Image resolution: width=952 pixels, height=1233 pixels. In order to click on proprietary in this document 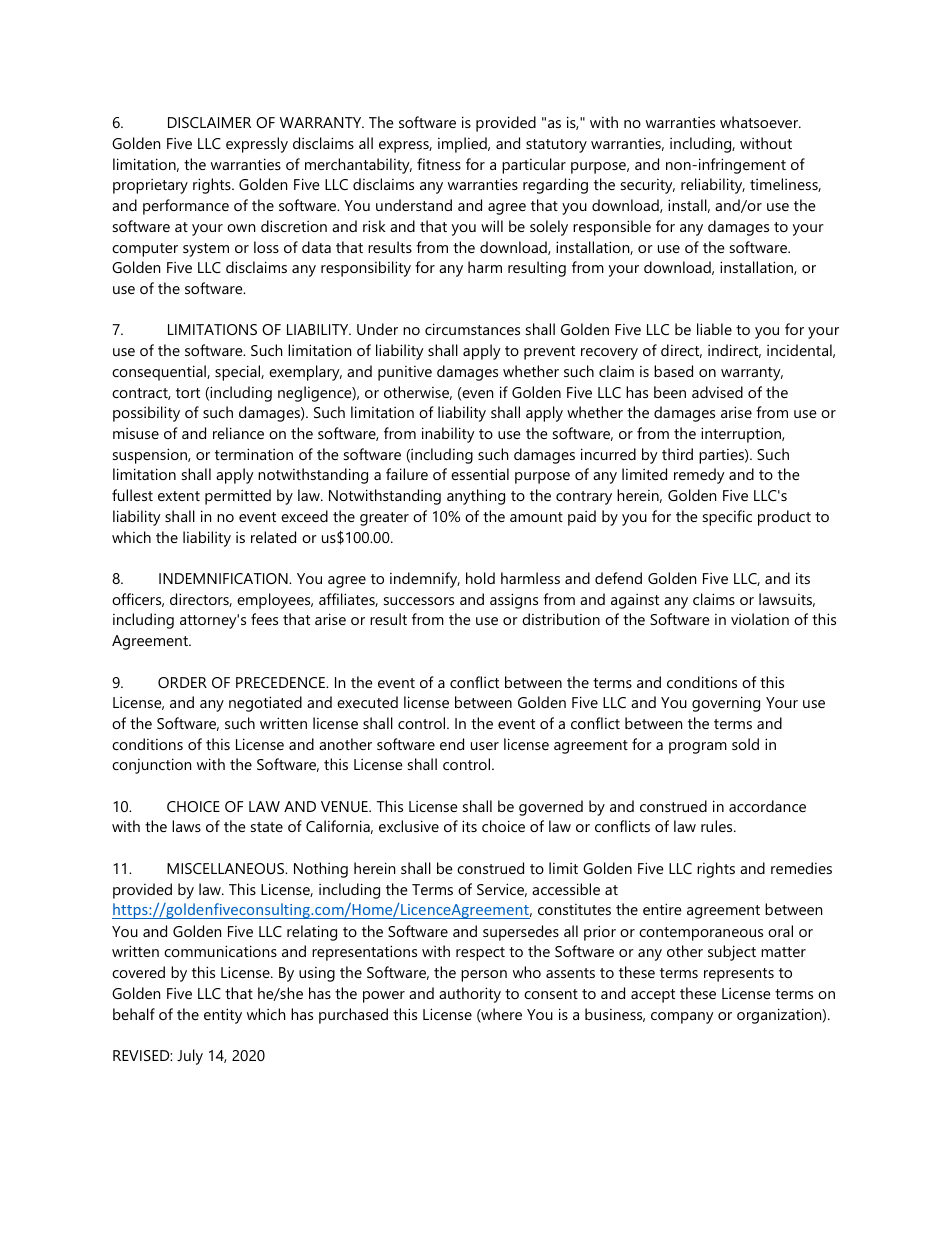, I will do `click(150, 186)`.
